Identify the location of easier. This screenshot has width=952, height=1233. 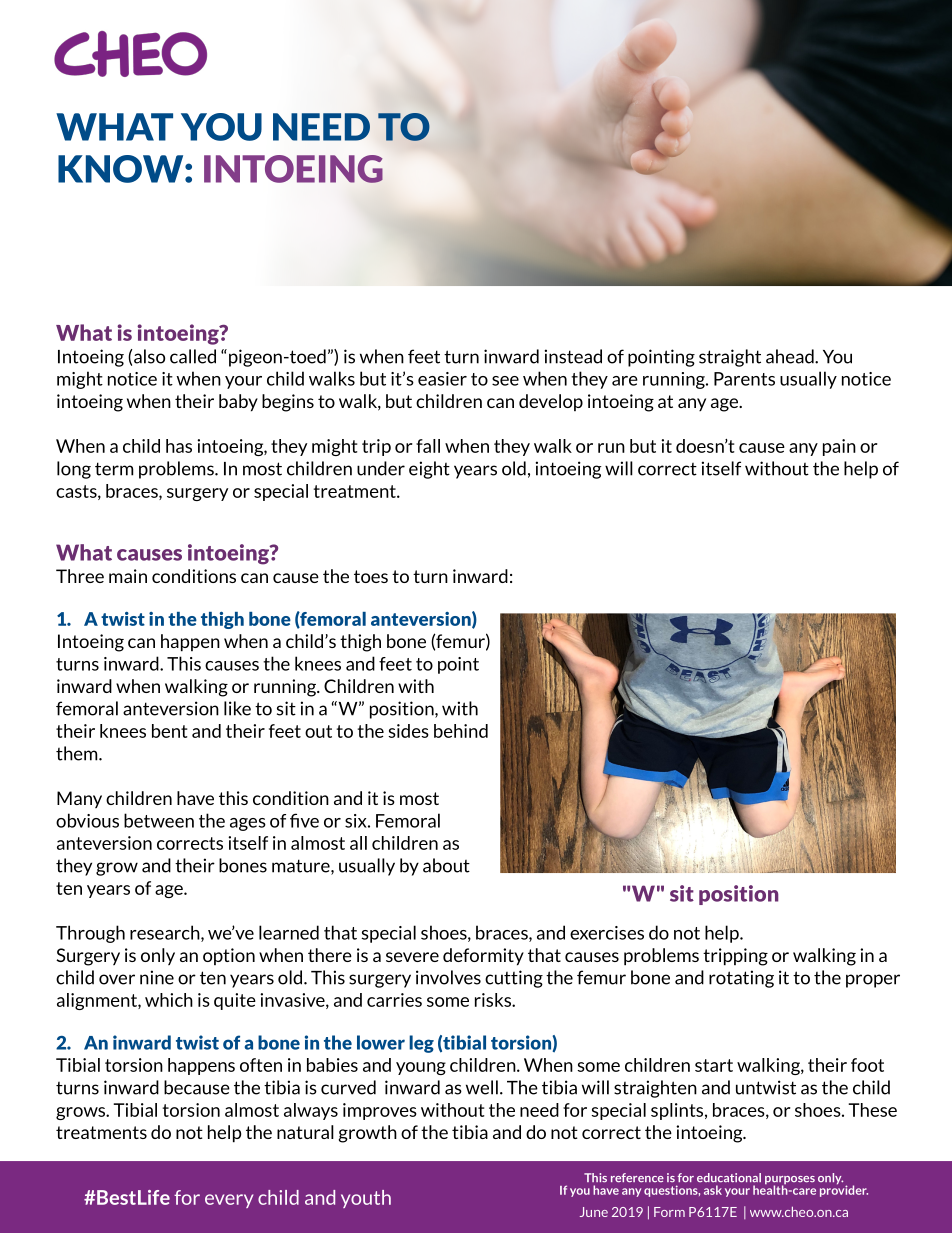
(442, 379).
